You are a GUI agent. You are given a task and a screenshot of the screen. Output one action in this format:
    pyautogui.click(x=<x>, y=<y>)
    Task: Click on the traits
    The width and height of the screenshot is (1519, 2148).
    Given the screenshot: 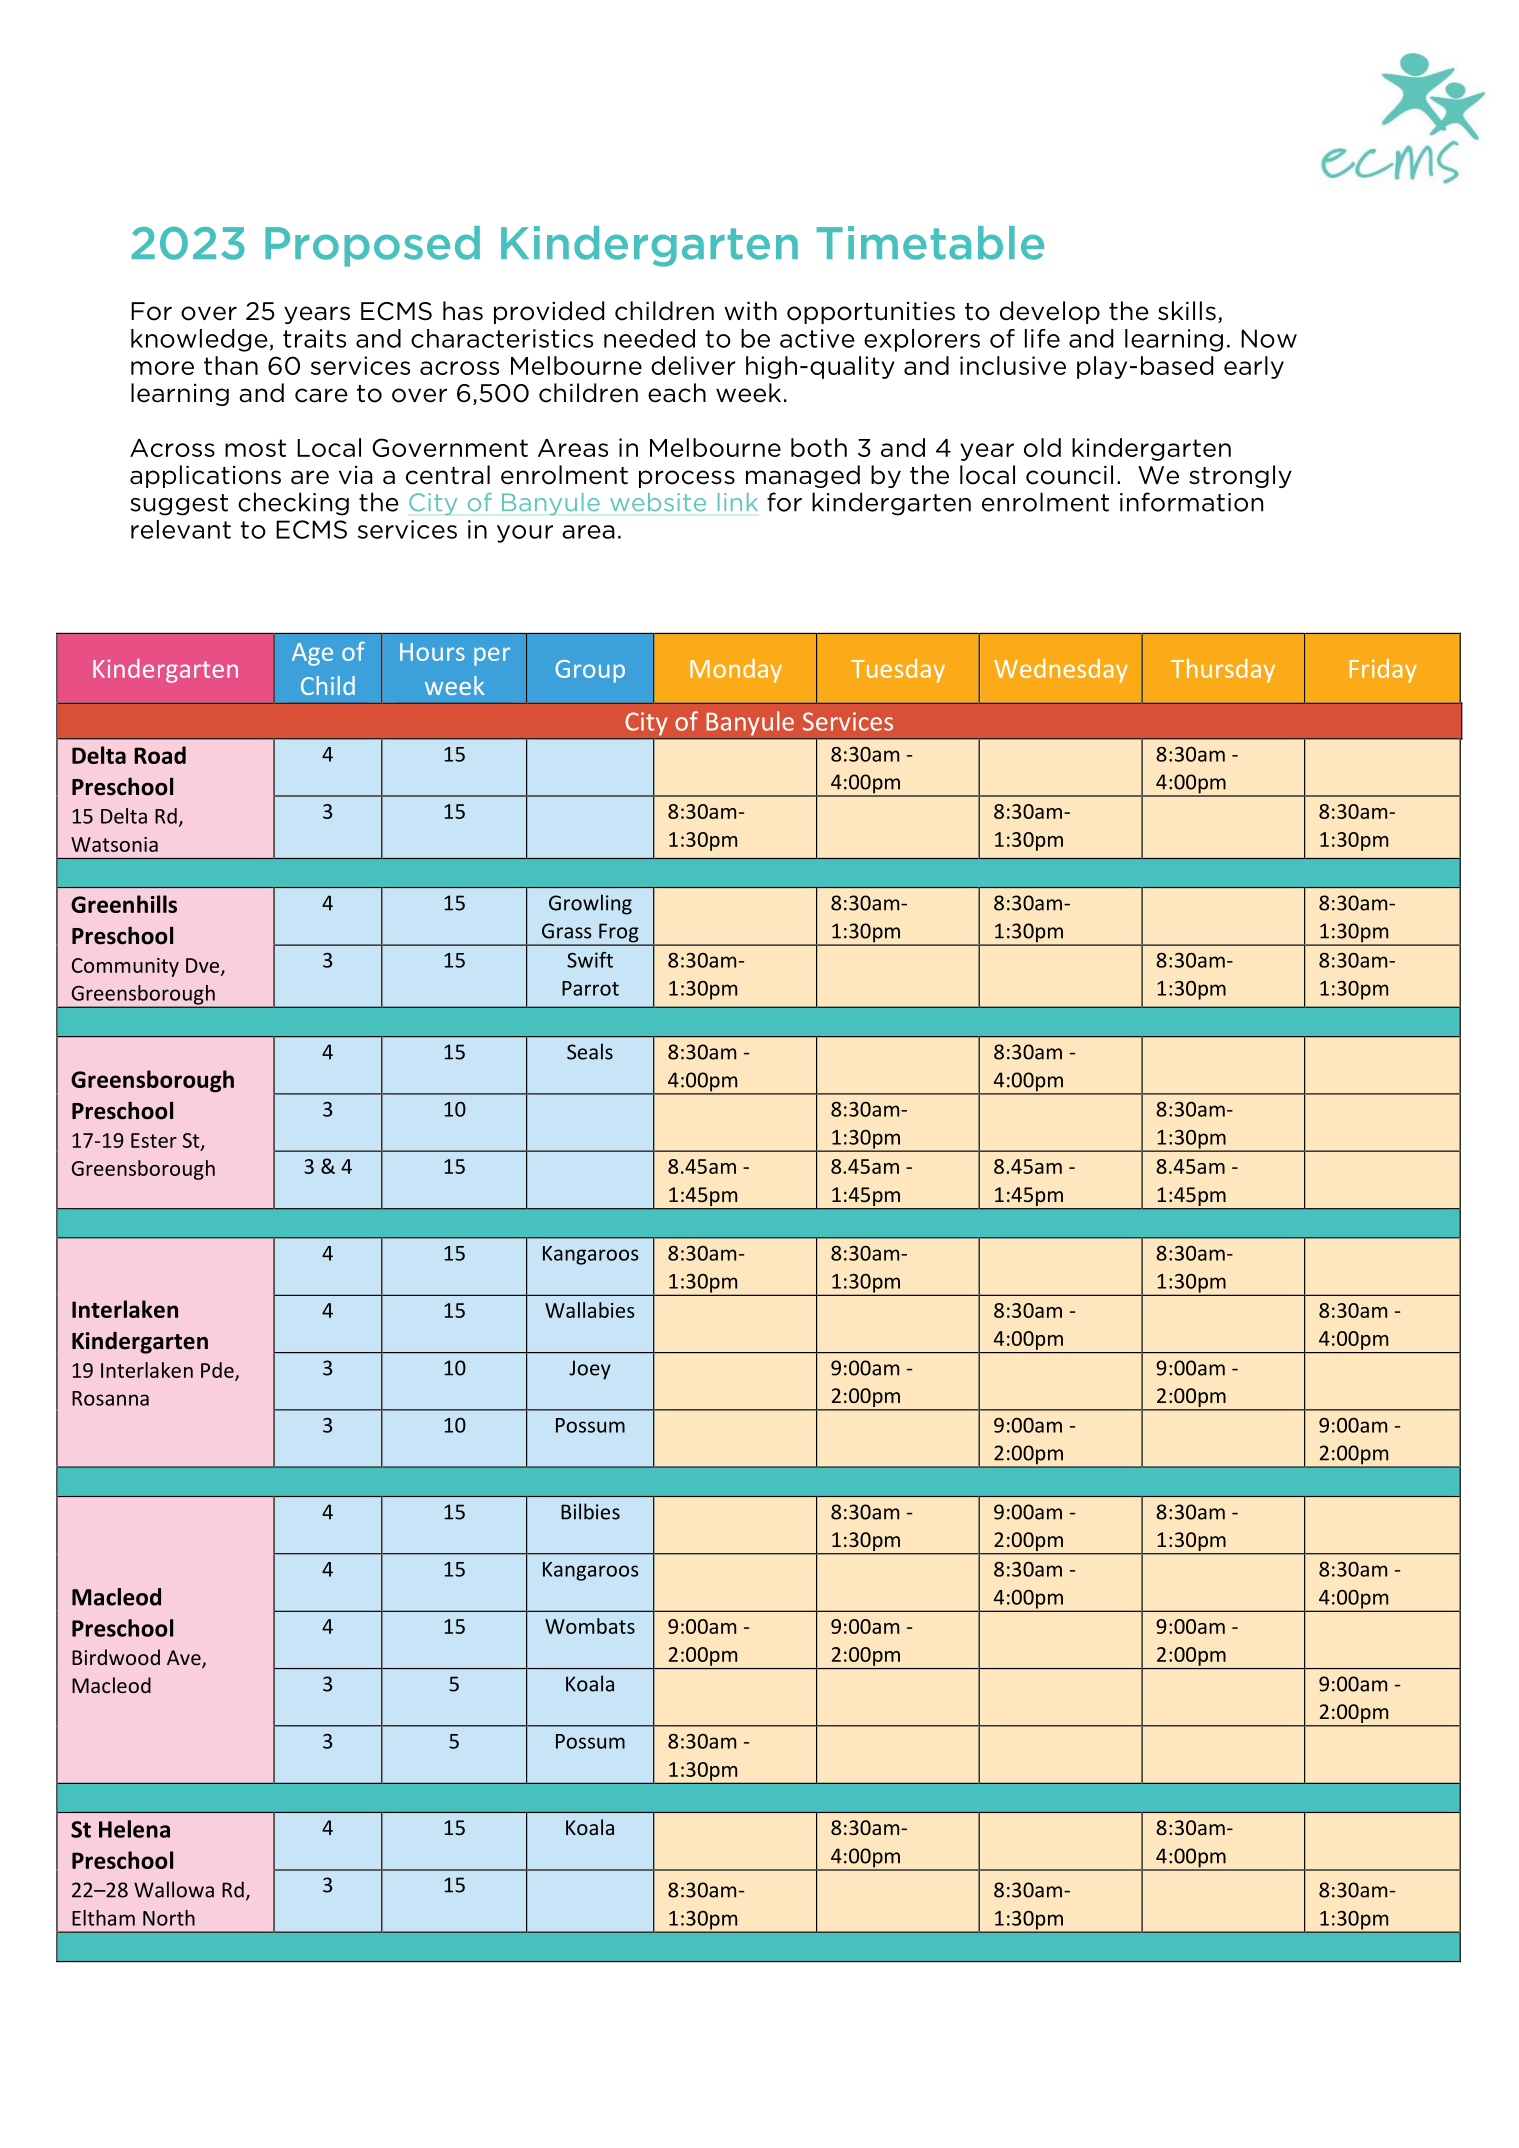 What is the action you would take?
    pyautogui.click(x=314, y=338)
